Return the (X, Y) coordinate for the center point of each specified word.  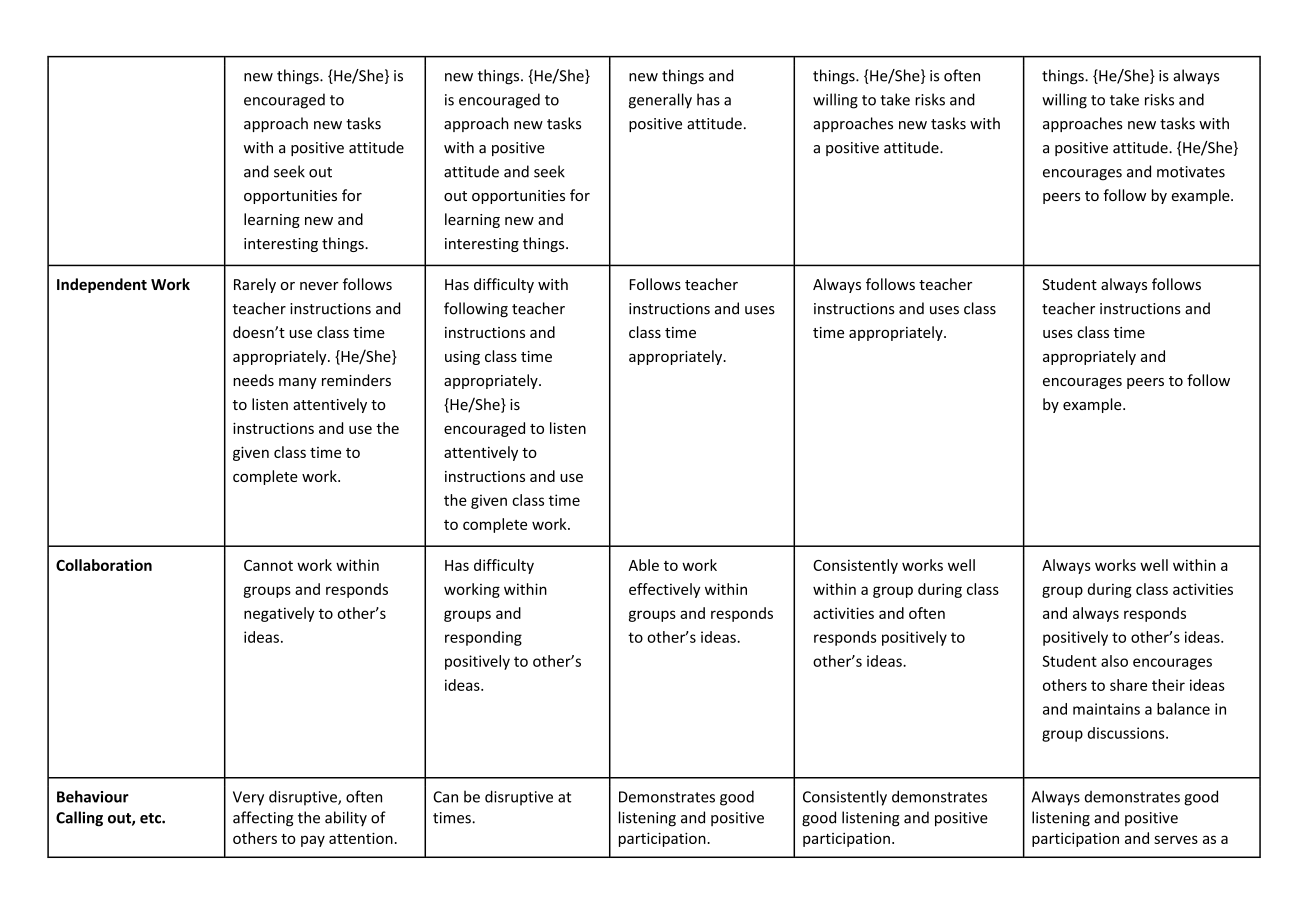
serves (1176, 839)
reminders (356, 380)
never (319, 286)
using (462, 358)
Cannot (268, 565)
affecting (263, 819)
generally (660, 101)
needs (253, 380)
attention (361, 838)
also (1114, 661)
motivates (1191, 172)
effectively (664, 590)
